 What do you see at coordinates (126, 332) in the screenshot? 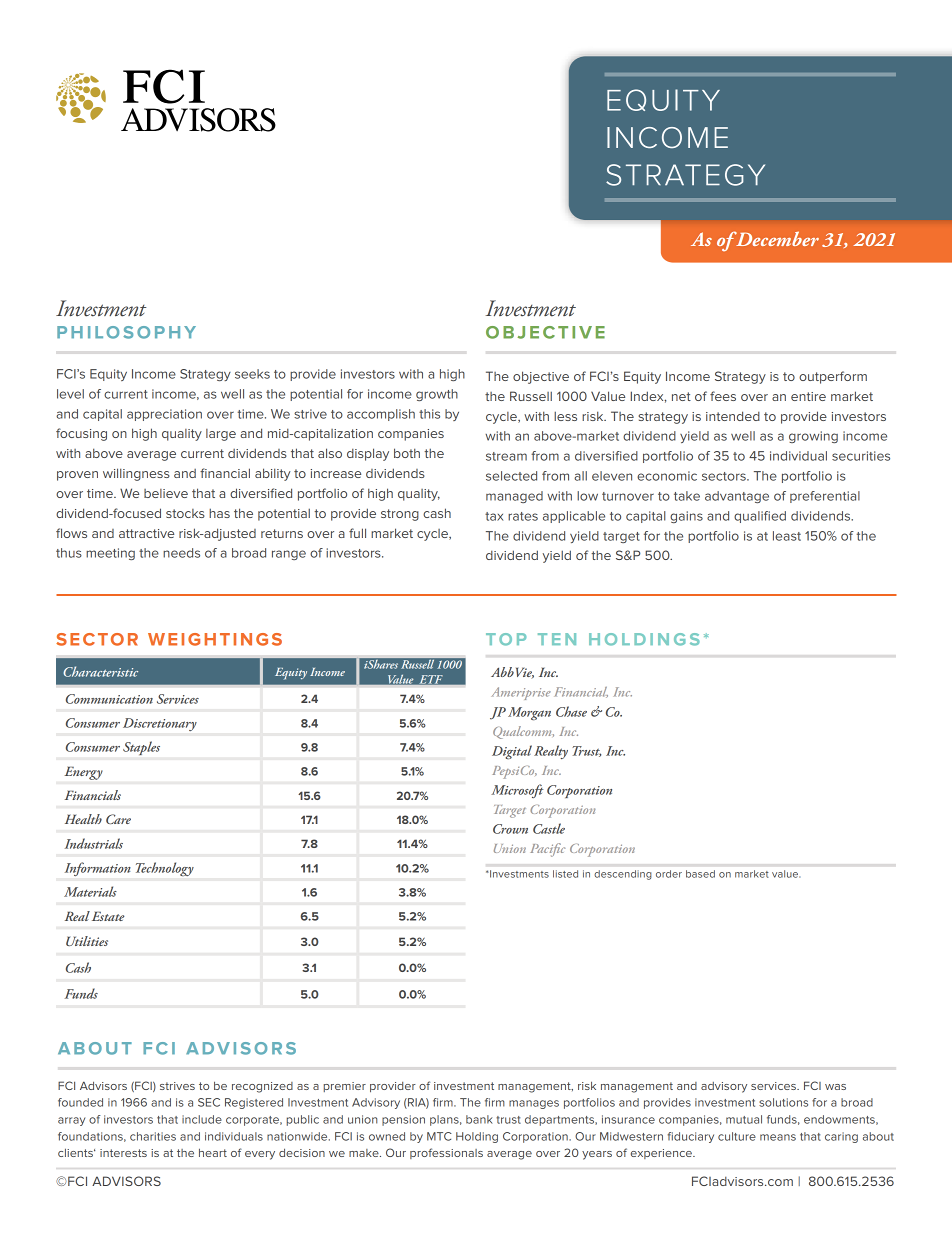
I see `PHILOSOPHY` at bounding box center [126, 332].
